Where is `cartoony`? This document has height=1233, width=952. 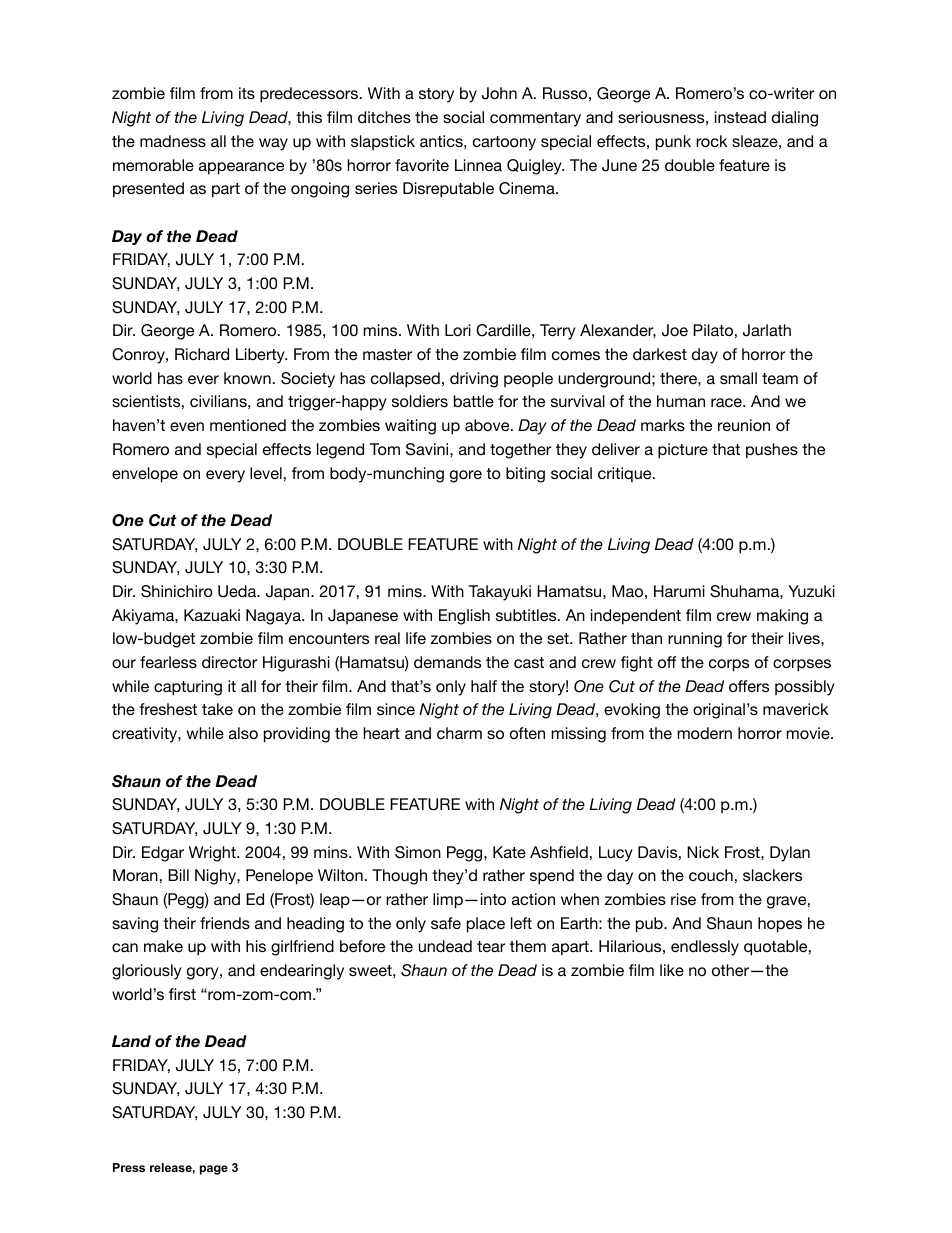
cartoony is located at coordinates (504, 143).
